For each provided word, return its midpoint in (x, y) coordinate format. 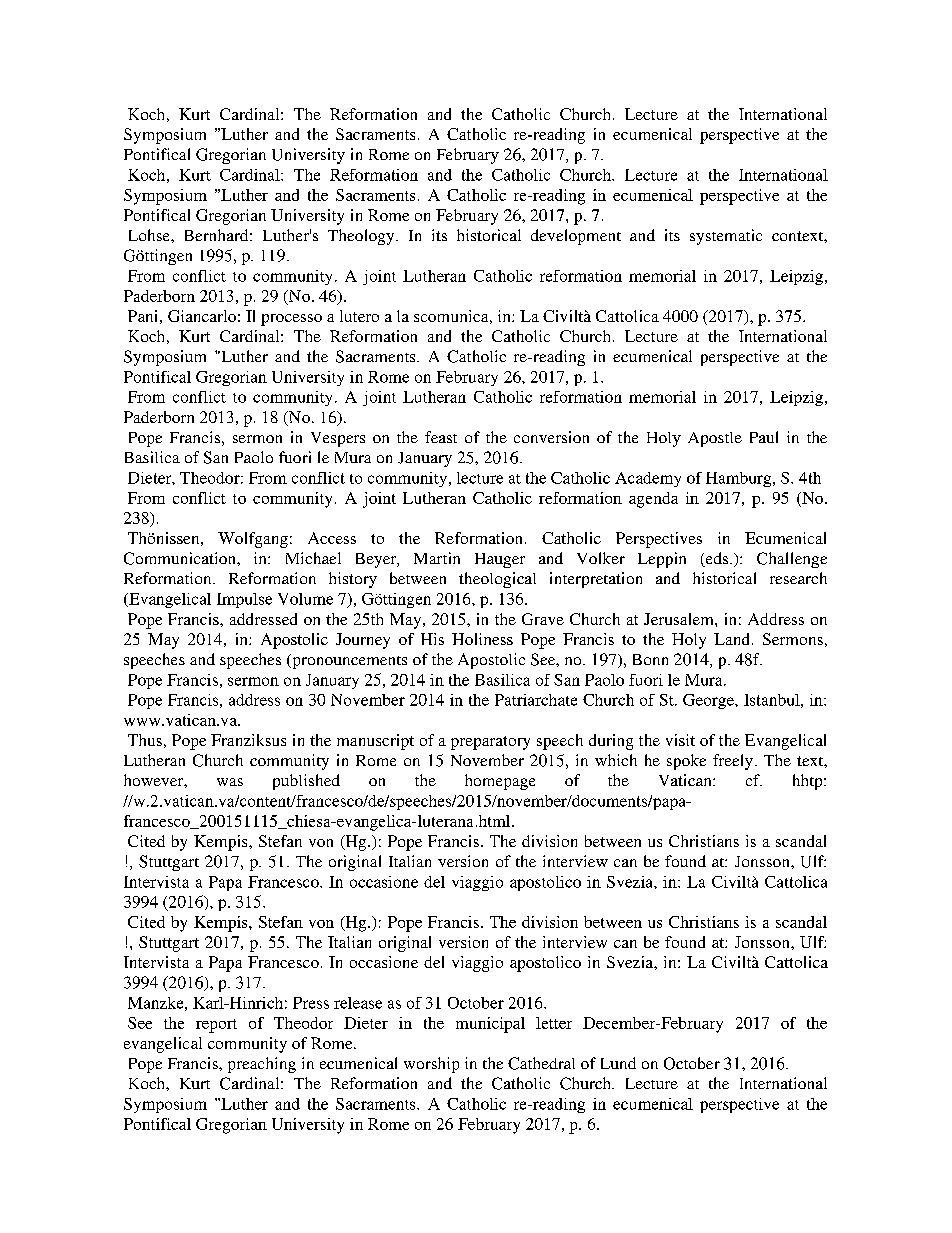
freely (733, 762)
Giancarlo (202, 316)
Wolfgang (253, 540)
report (216, 1026)
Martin (437, 558)
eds (717, 559)
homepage (500, 782)
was (230, 782)
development (576, 237)
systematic (726, 237)
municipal (490, 1025)
